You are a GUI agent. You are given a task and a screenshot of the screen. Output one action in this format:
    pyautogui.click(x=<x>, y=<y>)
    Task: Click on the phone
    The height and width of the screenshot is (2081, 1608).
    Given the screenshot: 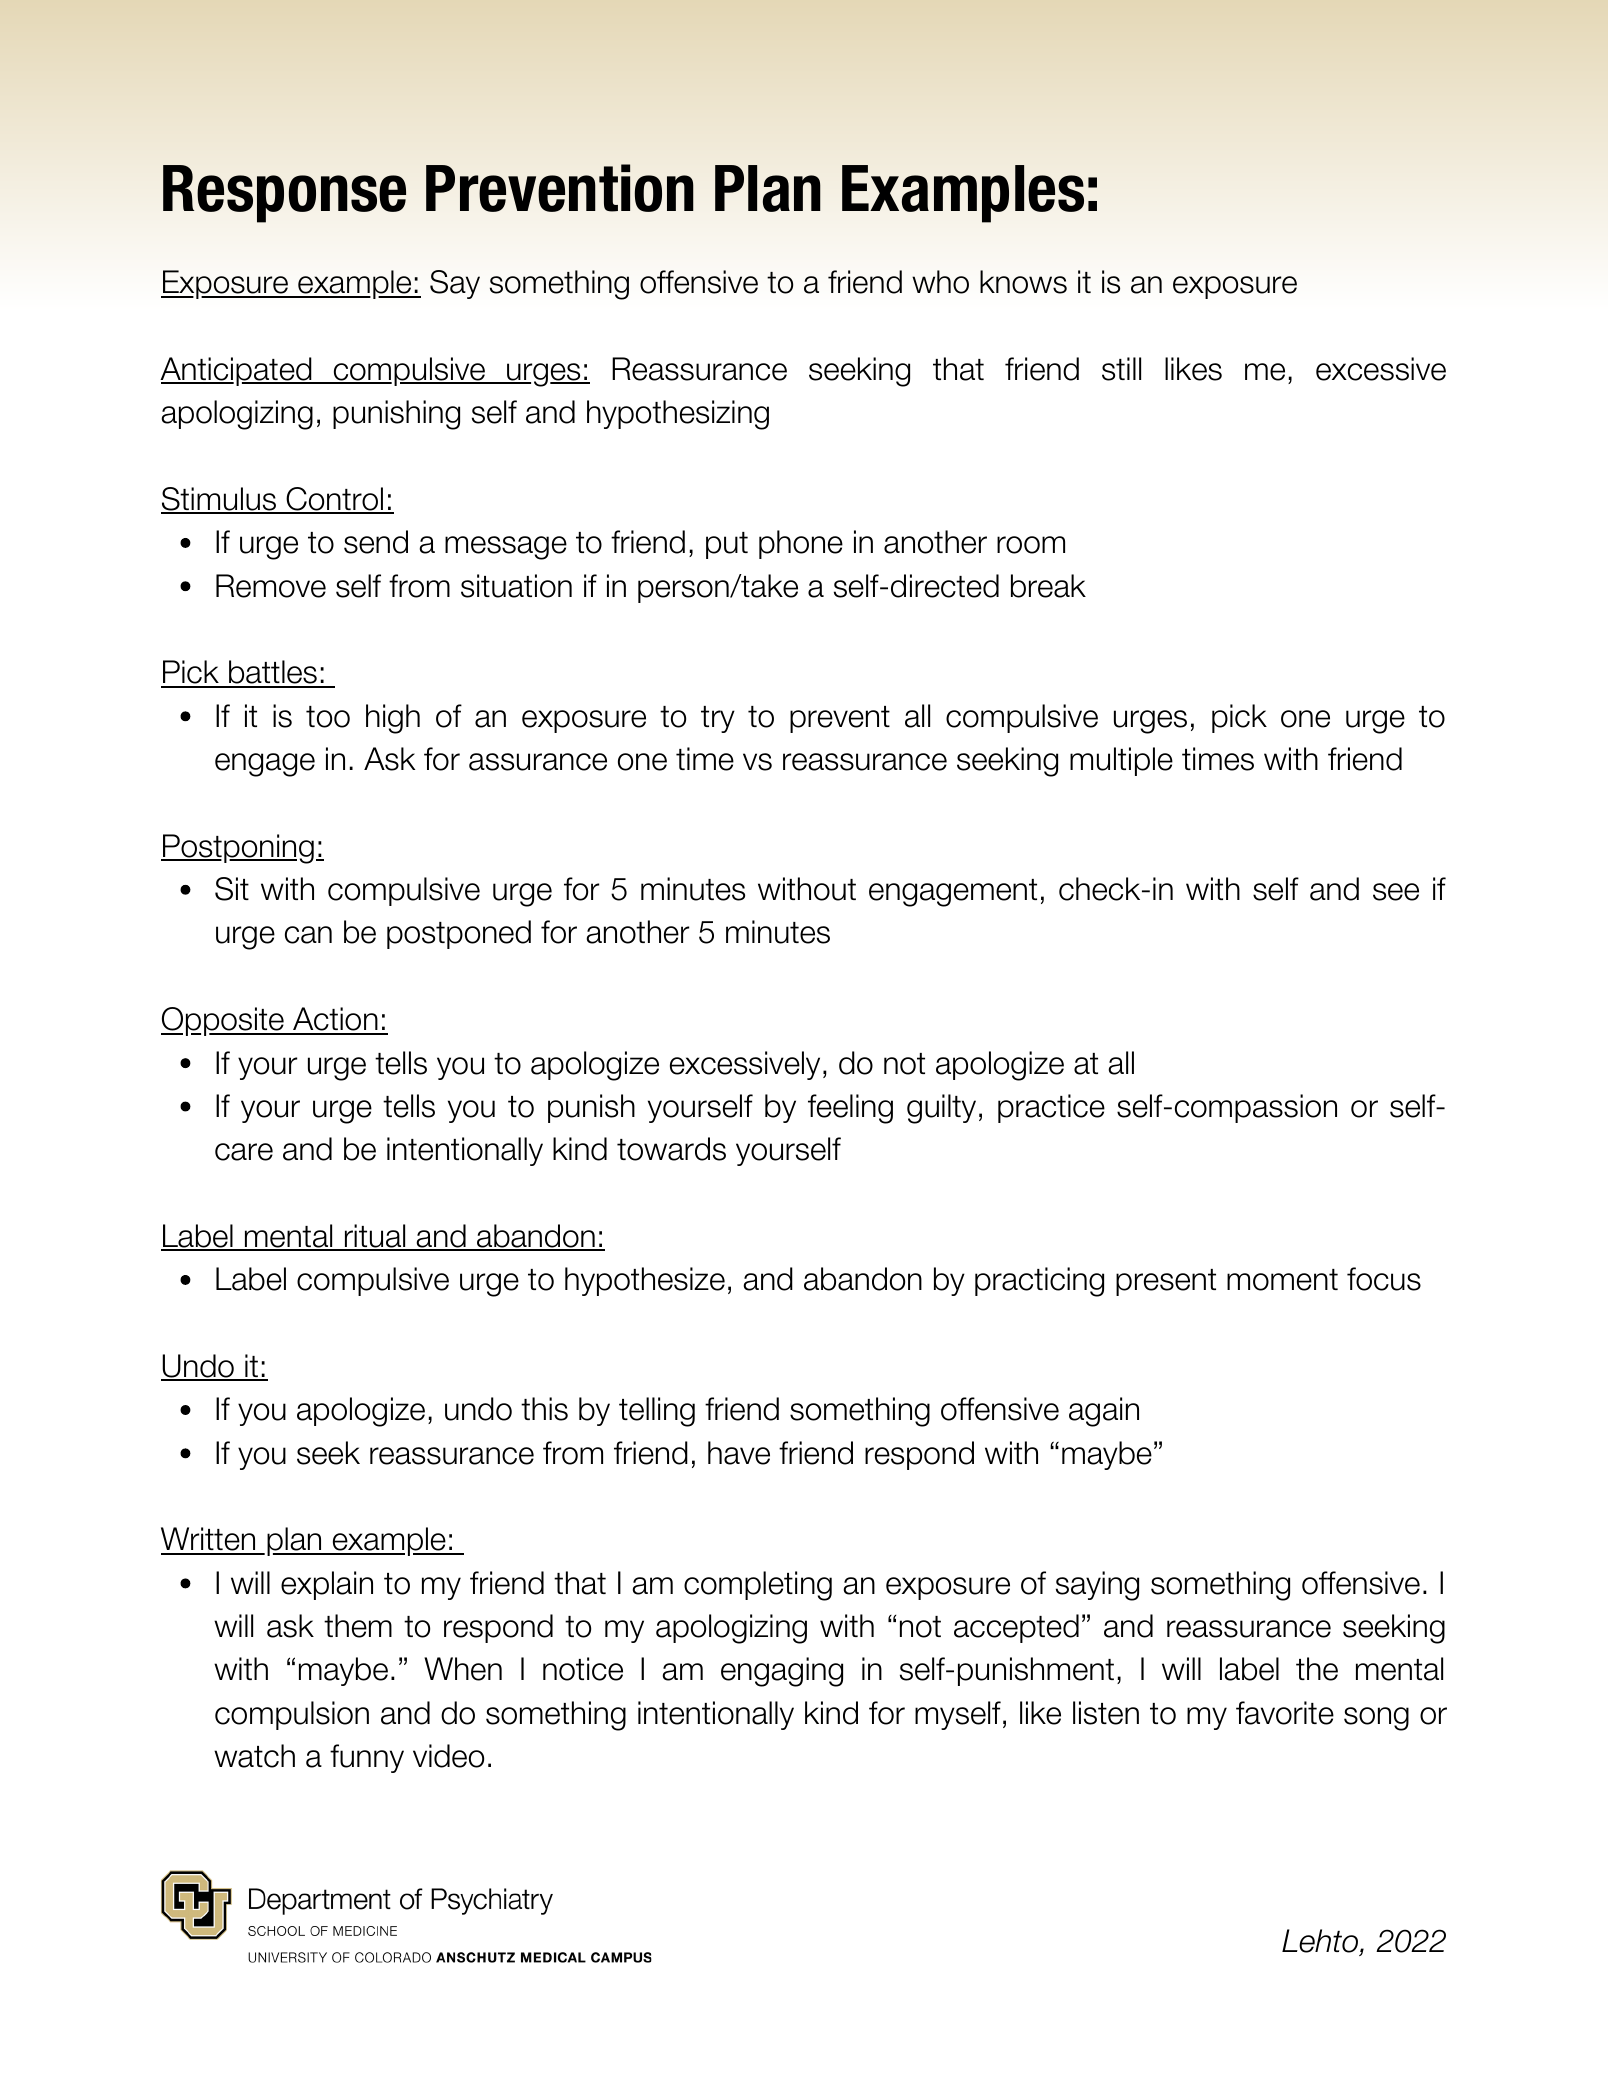 What is the action you would take?
    pyautogui.click(x=801, y=544)
